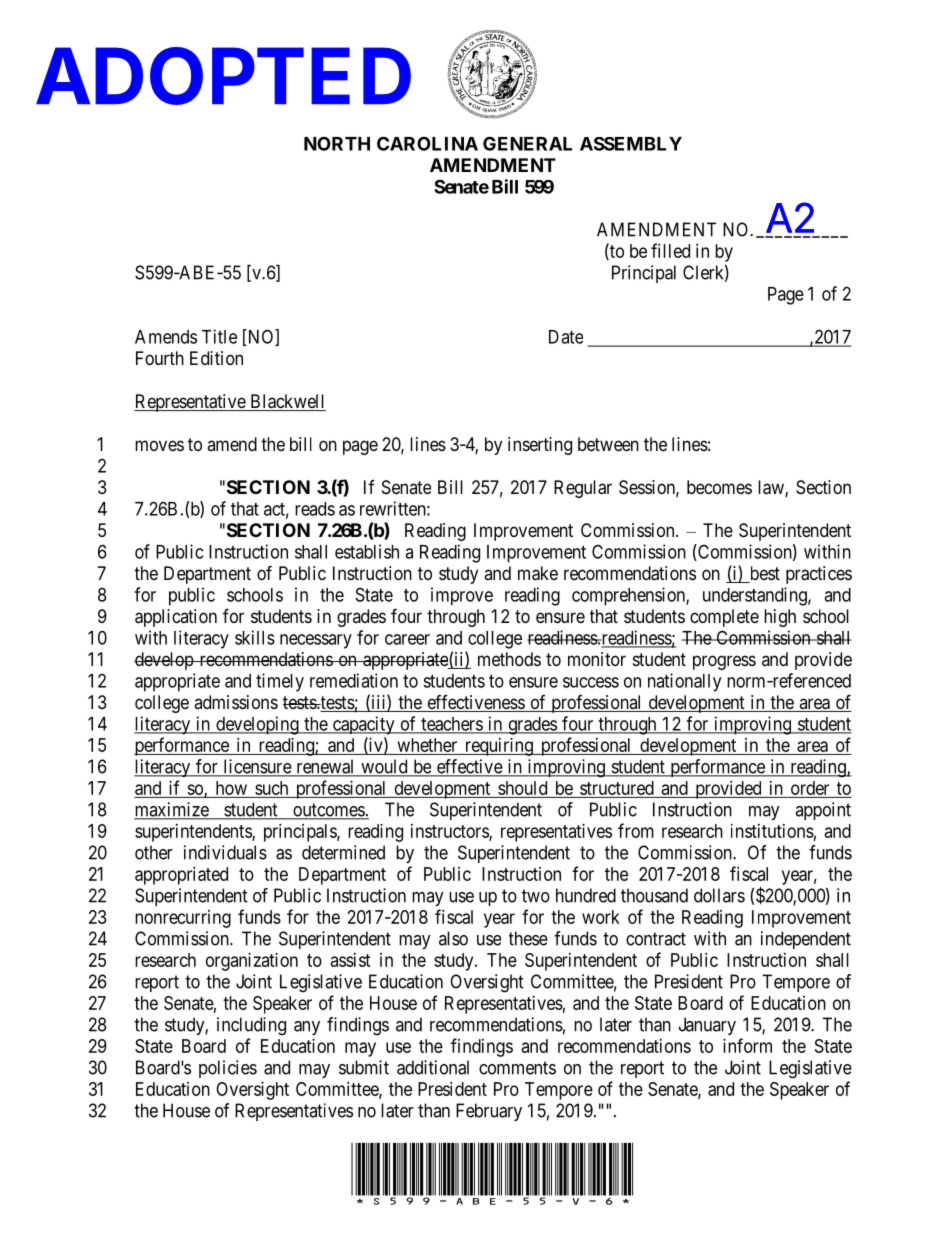  What do you see at coordinates (255, 637) in the screenshot?
I see `skills` at bounding box center [255, 637].
